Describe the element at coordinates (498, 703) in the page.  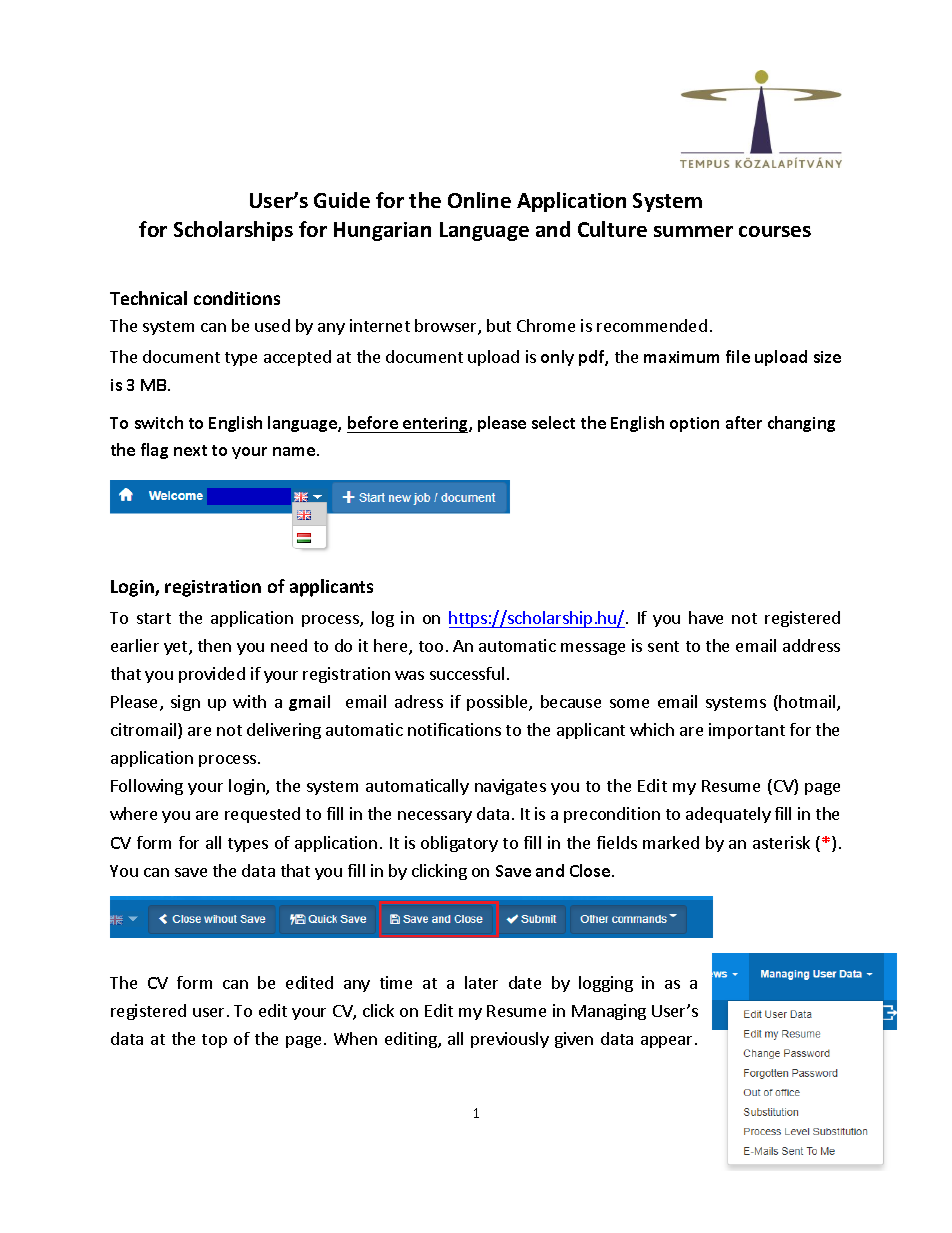
I see `possible` at that location.
